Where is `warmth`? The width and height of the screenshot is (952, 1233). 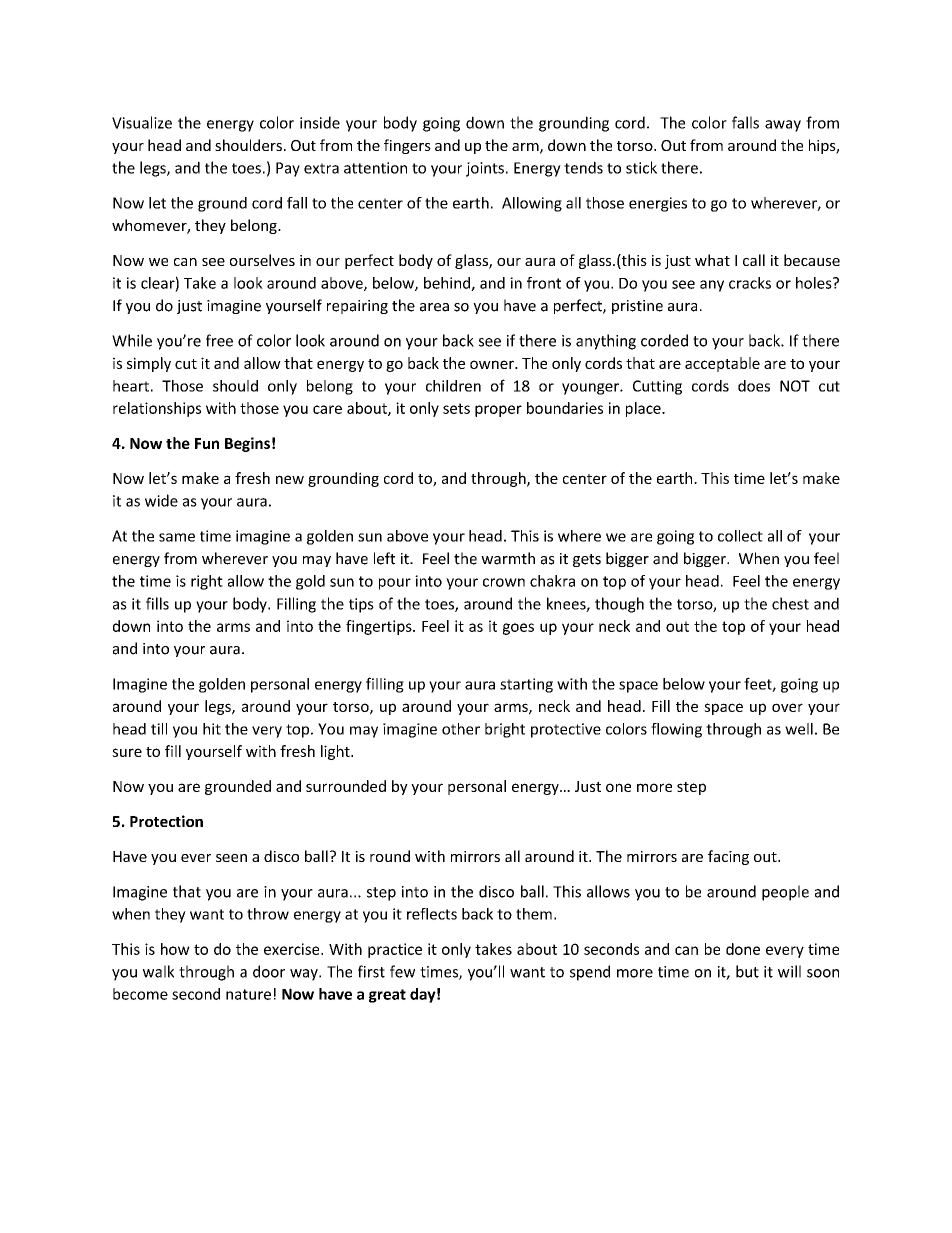
warmth is located at coordinates (508, 558).
